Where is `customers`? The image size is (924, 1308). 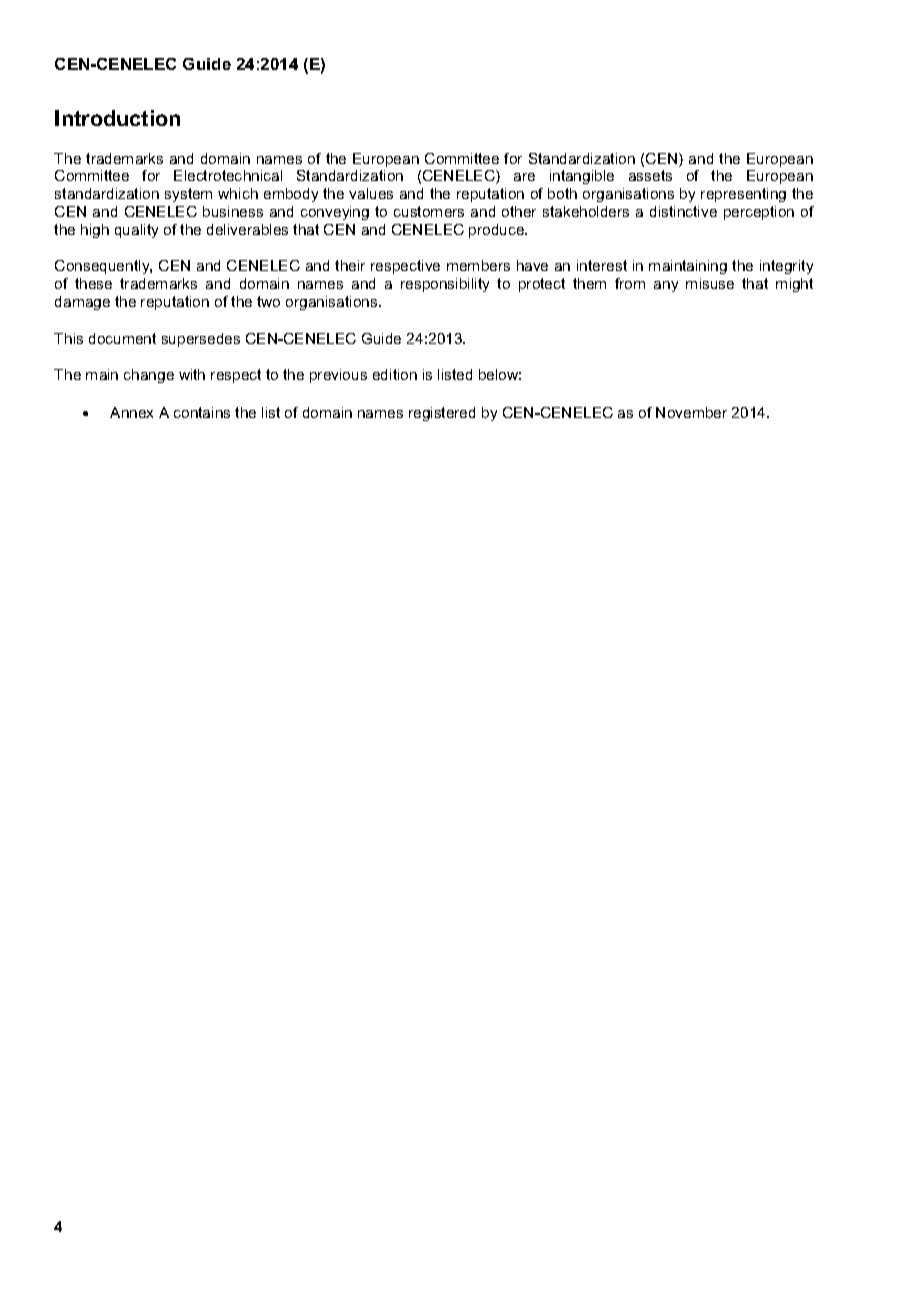
customers is located at coordinates (429, 211).
